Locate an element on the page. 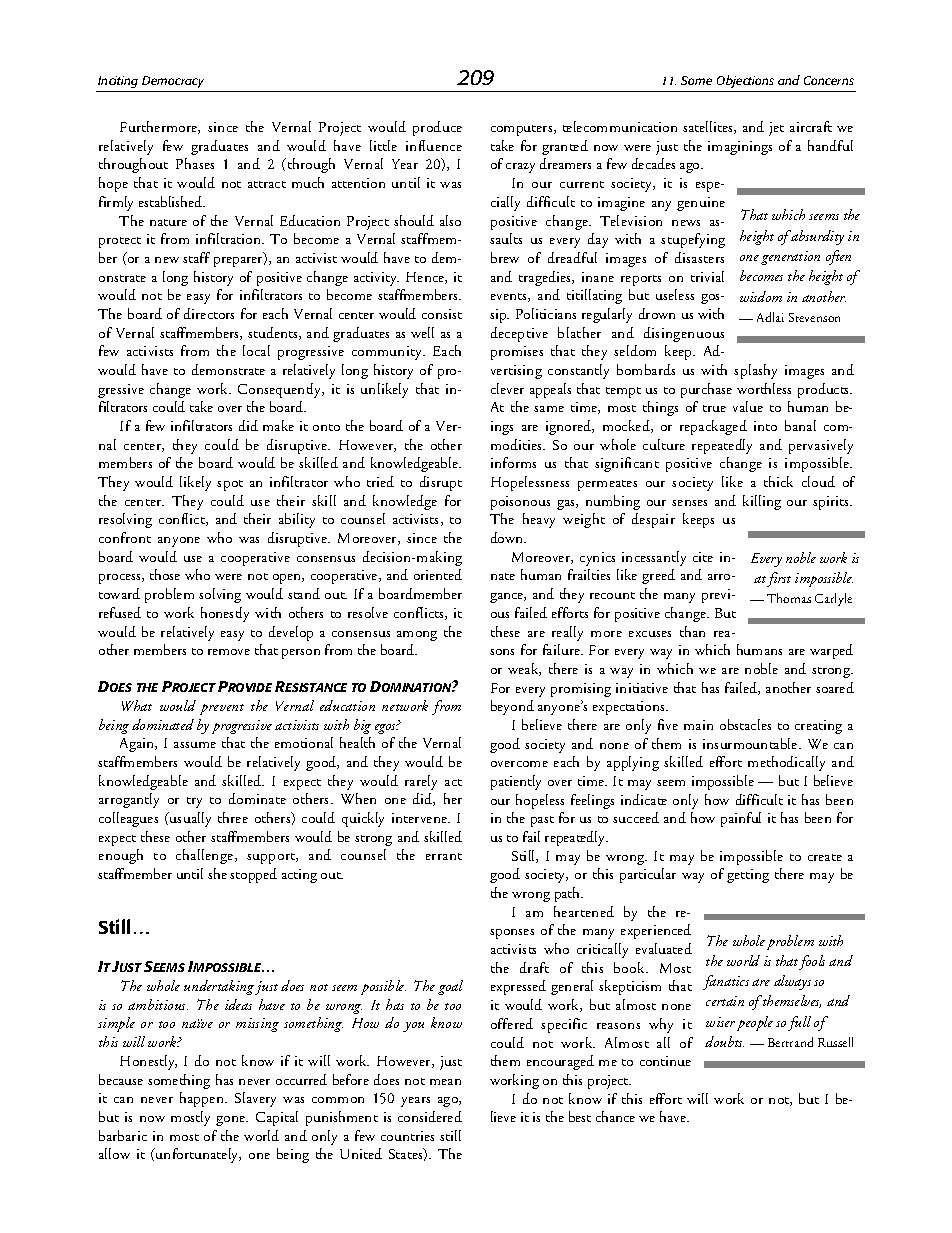 The image size is (952, 1233). jet is located at coordinates (776, 129).
